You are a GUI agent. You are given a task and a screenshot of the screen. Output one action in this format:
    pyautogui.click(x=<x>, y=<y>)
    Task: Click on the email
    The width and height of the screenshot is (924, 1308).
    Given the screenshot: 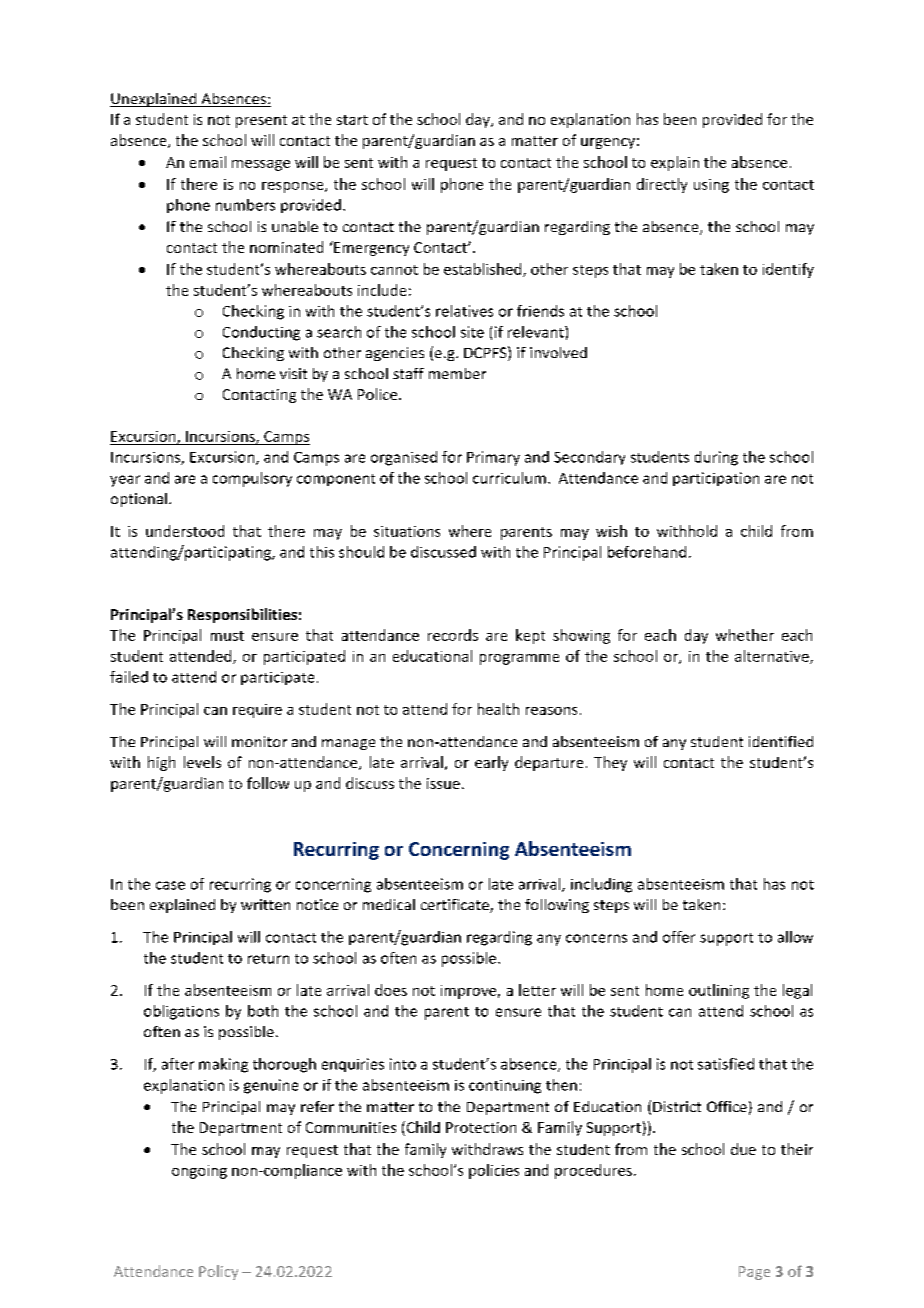 What is the action you would take?
    pyautogui.click(x=208, y=162)
